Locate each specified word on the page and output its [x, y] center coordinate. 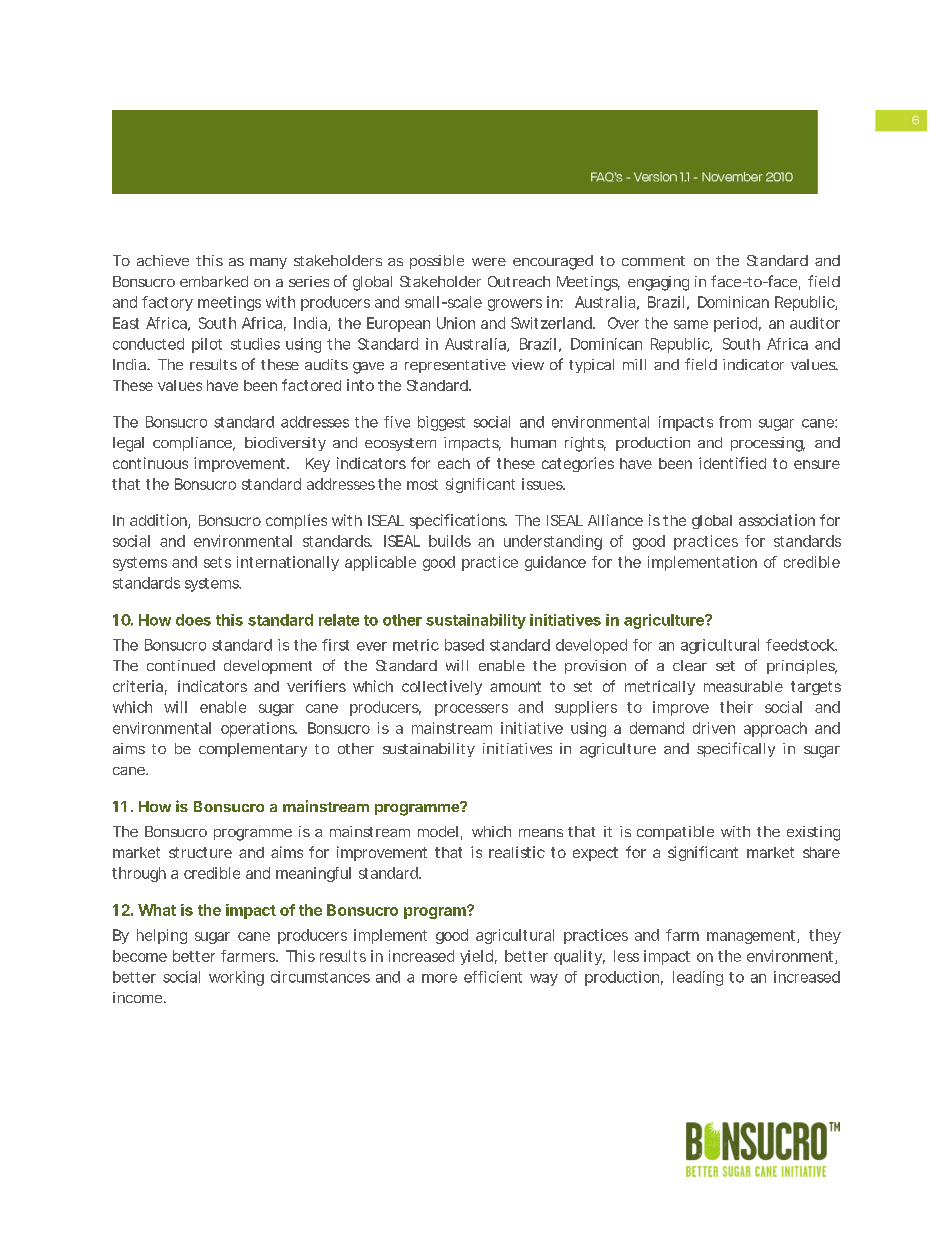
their [736, 707]
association [777, 520]
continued [181, 665]
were [489, 262]
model [438, 831]
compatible [675, 833]
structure [200, 852]
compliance [193, 444]
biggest [441, 423]
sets [217, 562]
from [735, 422]
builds [450, 541]
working [236, 978]
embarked [214, 281]
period [735, 324]
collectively [442, 687]
